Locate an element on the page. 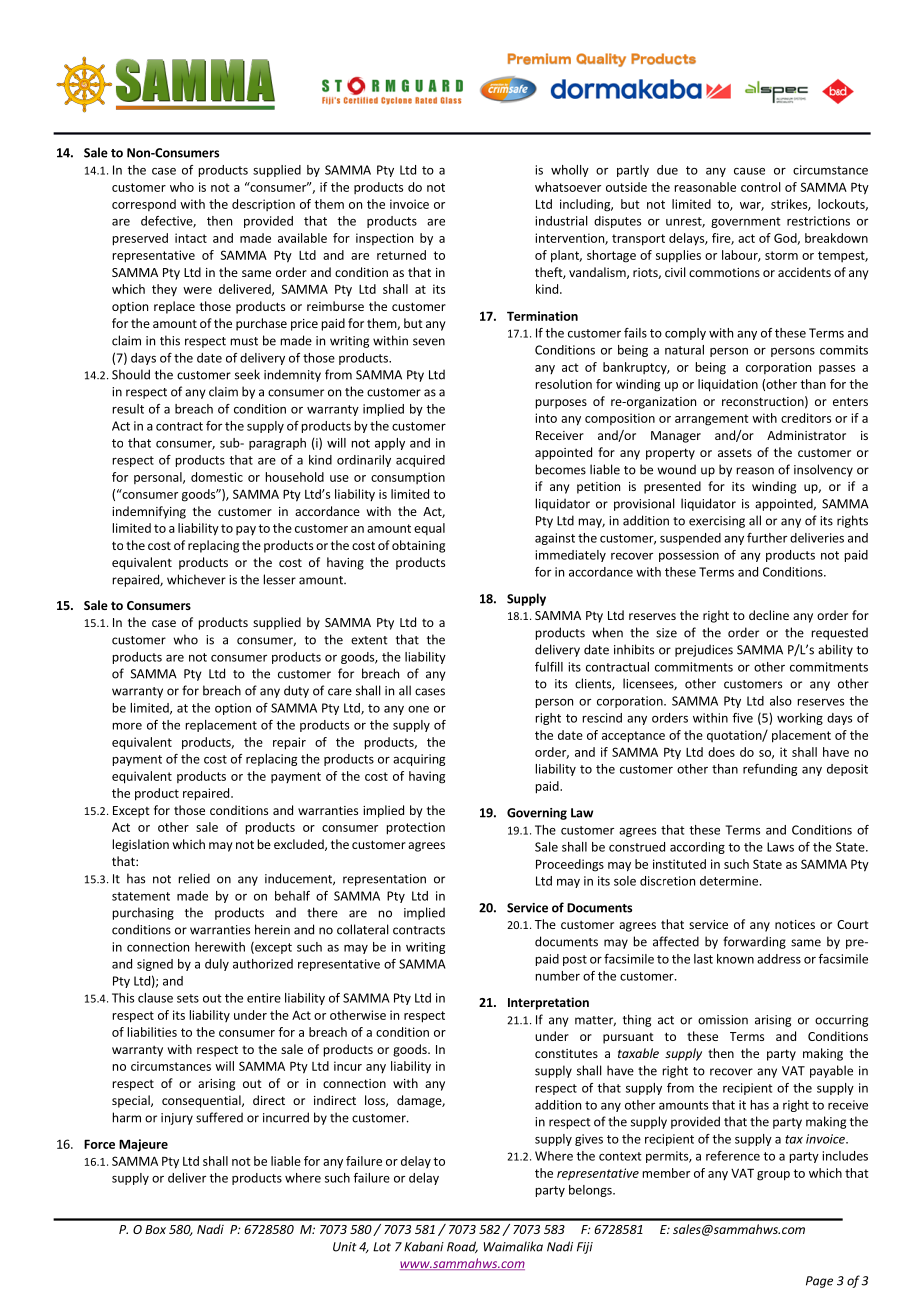 The height and width of the page is (1308, 924). industrial is located at coordinates (562, 221).
